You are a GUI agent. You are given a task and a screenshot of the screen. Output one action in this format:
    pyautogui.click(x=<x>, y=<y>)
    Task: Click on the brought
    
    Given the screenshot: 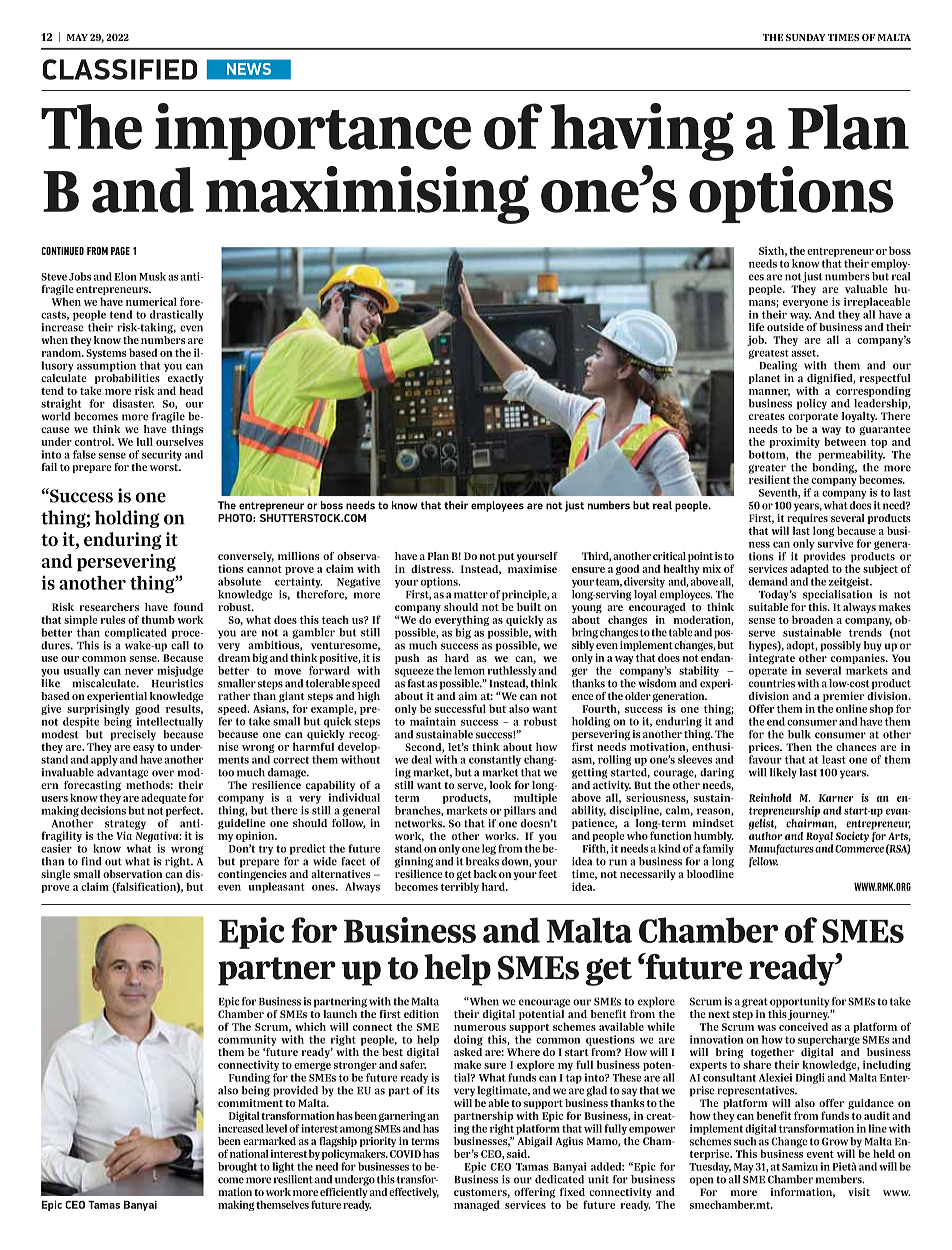 What is the action you would take?
    pyautogui.click(x=237, y=1167)
